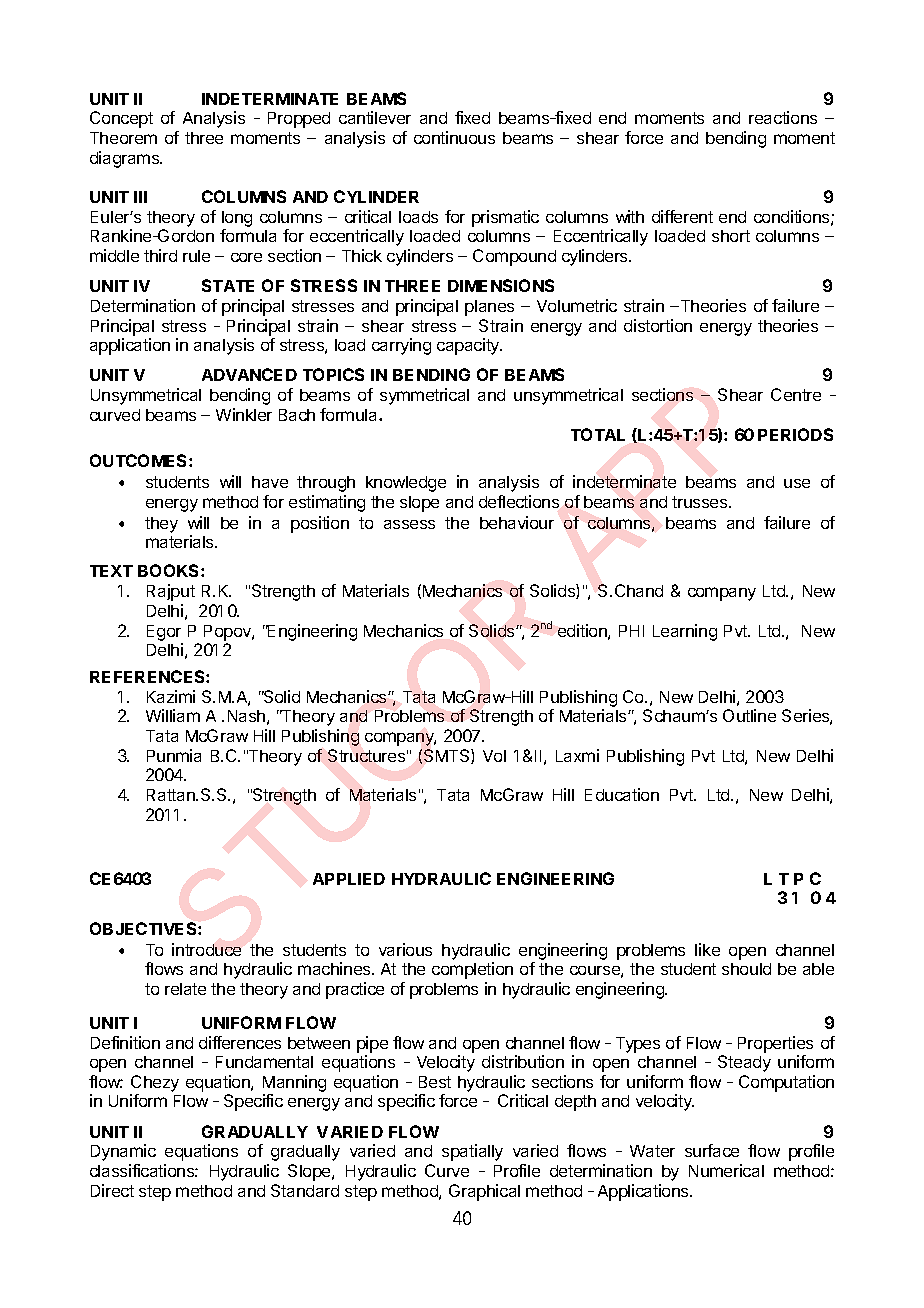 The width and height of the screenshot is (924, 1308). What do you see at coordinates (726, 1170) in the screenshot?
I see `Numerical` at bounding box center [726, 1170].
